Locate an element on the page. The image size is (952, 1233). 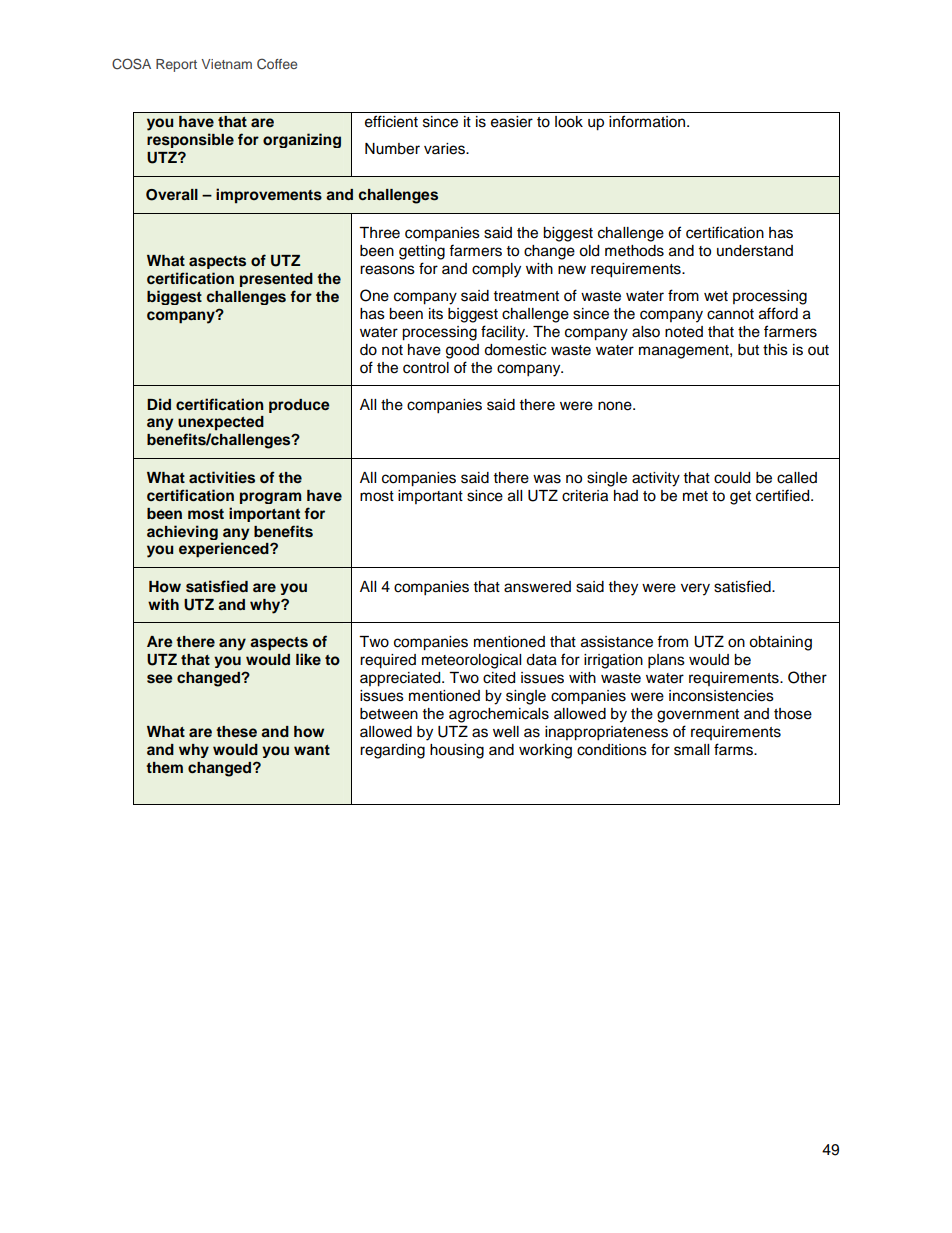
information is located at coordinates (647, 121).
